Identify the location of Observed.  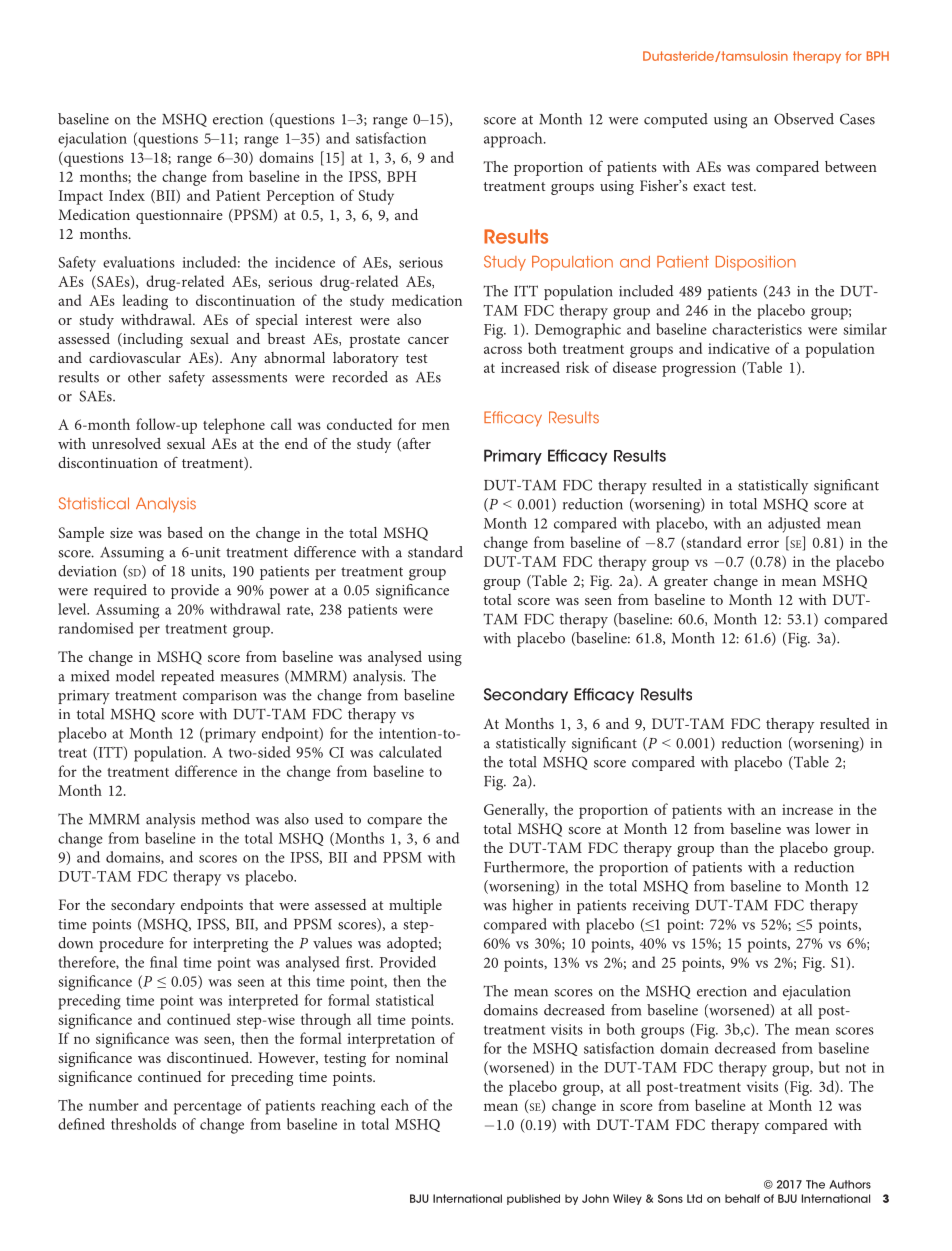
(804, 119).
